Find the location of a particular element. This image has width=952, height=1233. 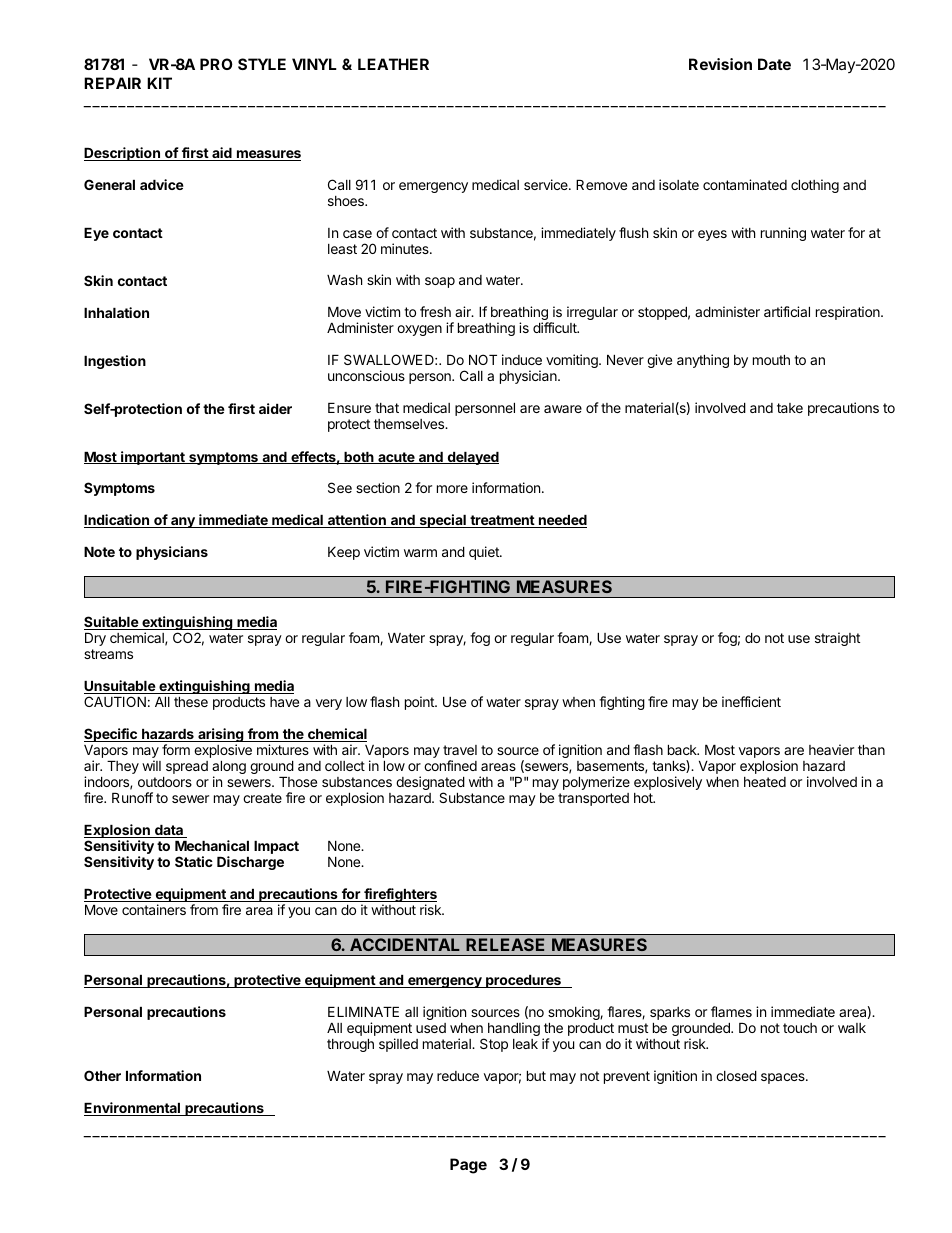

Environmental is located at coordinates (133, 1109).
